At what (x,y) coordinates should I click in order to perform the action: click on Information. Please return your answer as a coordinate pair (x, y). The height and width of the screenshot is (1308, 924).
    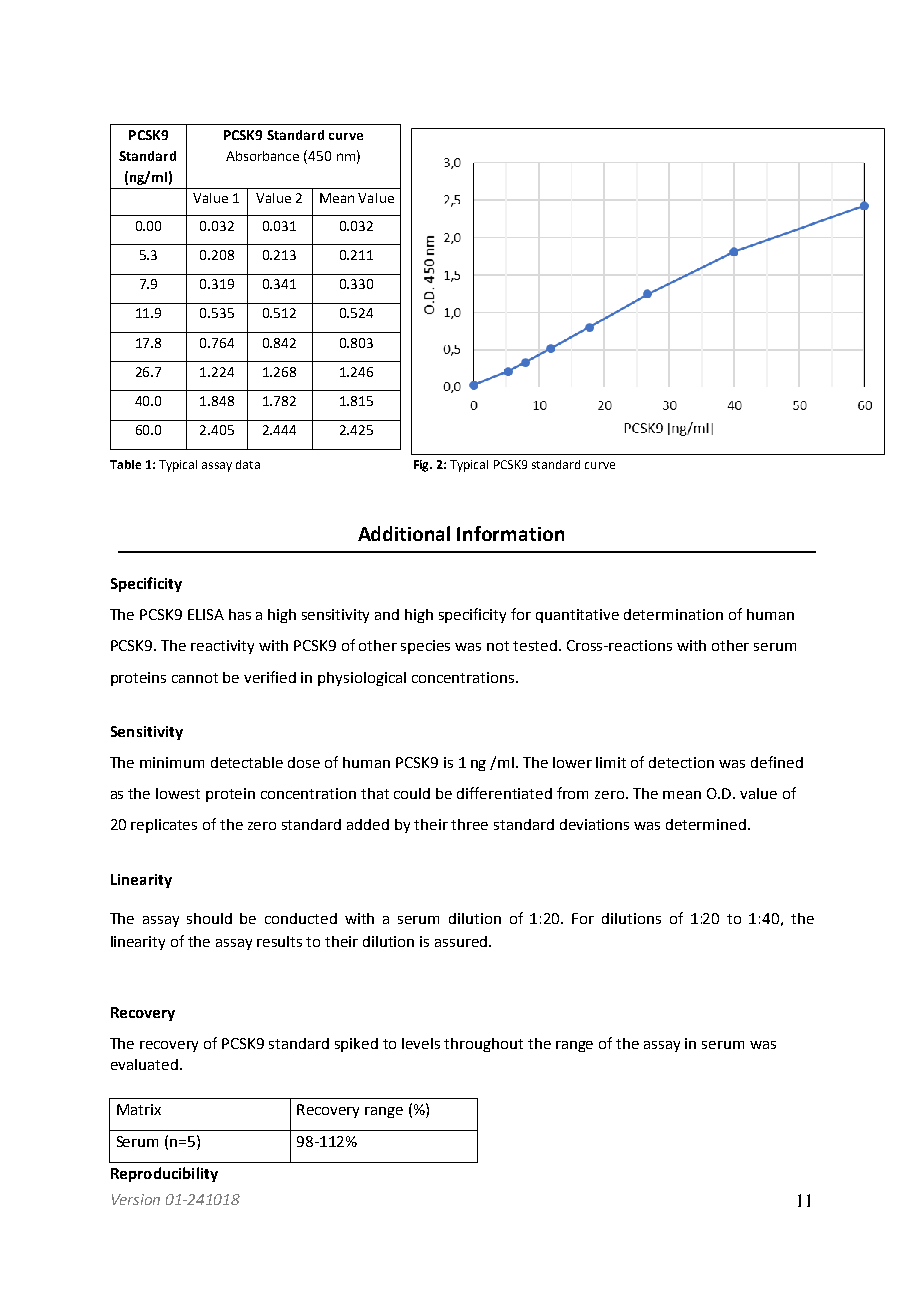
    Looking at the image, I should click on (510, 533).
